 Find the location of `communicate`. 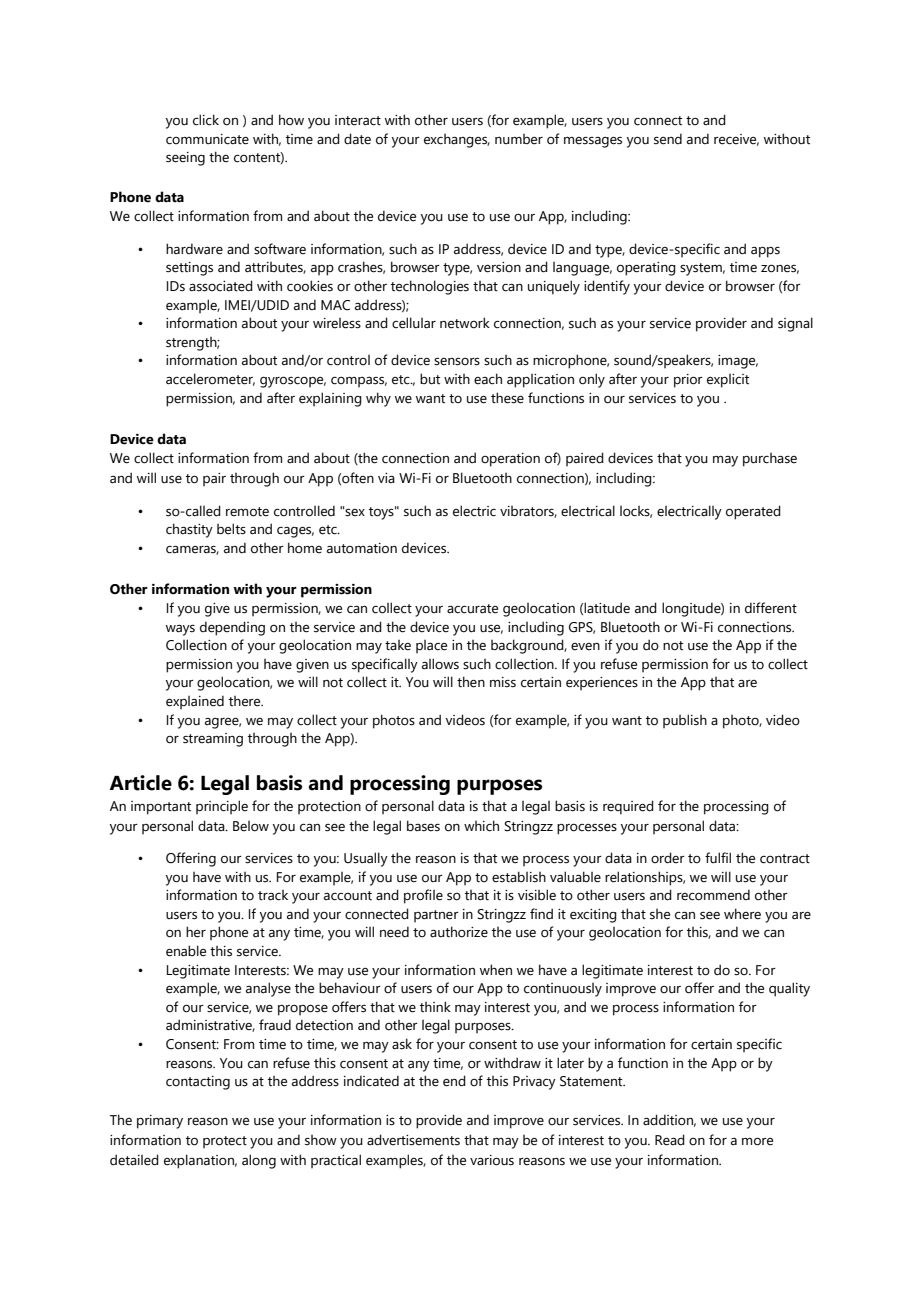

communicate is located at coordinates (207, 139).
